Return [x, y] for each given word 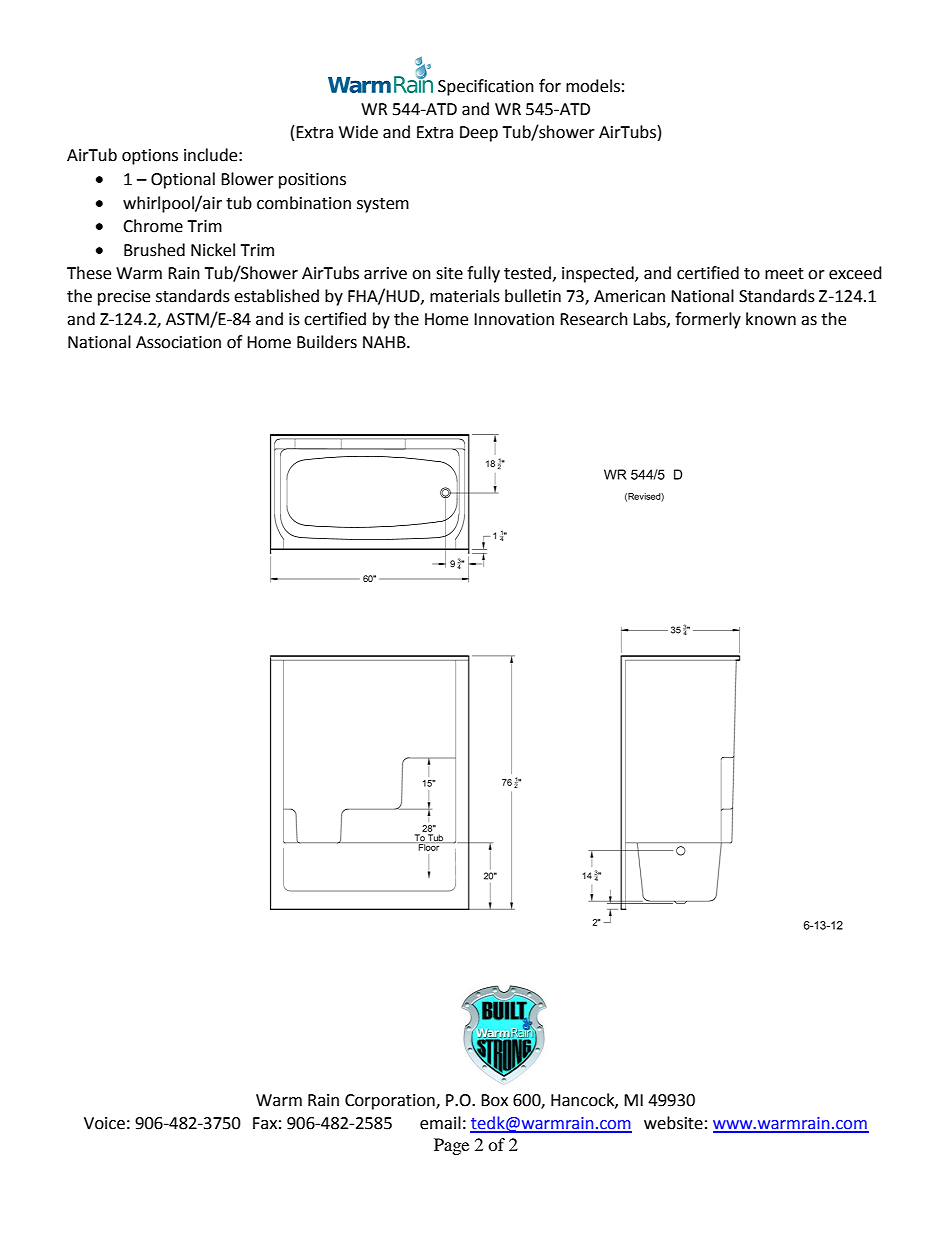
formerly [708, 320]
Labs [650, 319]
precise [124, 298]
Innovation [514, 319]
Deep [479, 134]
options [150, 157]
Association [178, 342]
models [593, 86]
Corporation [391, 1102]
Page [451, 1146]
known [771, 319]
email [440, 1123]
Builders [327, 342]
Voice [104, 1123]
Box [494, 1100]
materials [465, 296]
